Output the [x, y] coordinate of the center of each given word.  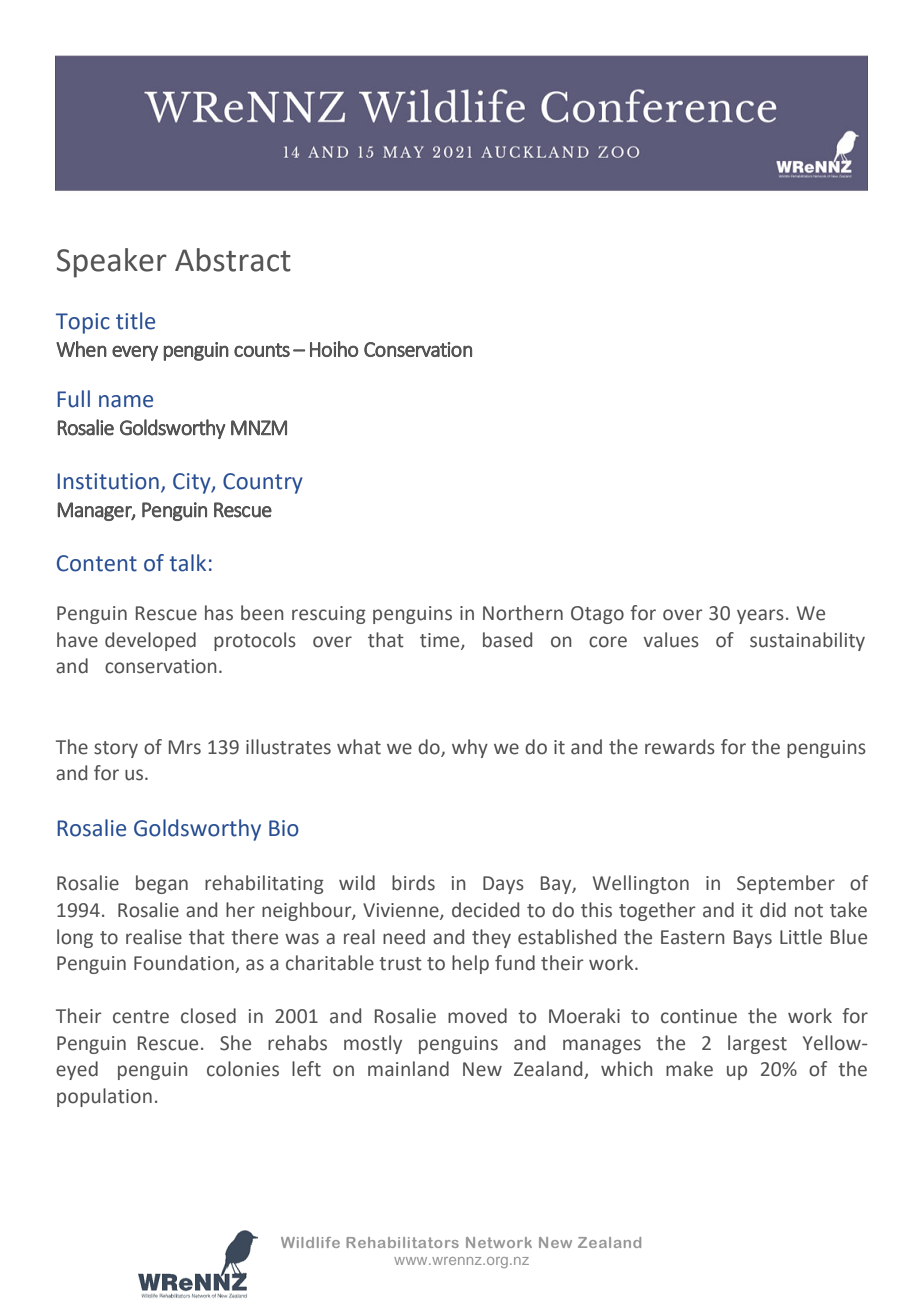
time [441, 641]
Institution [108, 481]
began [162, 884]
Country [263, 483]
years [760, 616]
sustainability [807, 641]
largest [757, 1044]
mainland [408, 1069]
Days [503, 885]
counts [262, 350]
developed [150, 641]
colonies [243, 1069]
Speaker [112, 263]
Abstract [233, 260]
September [786, 884]
